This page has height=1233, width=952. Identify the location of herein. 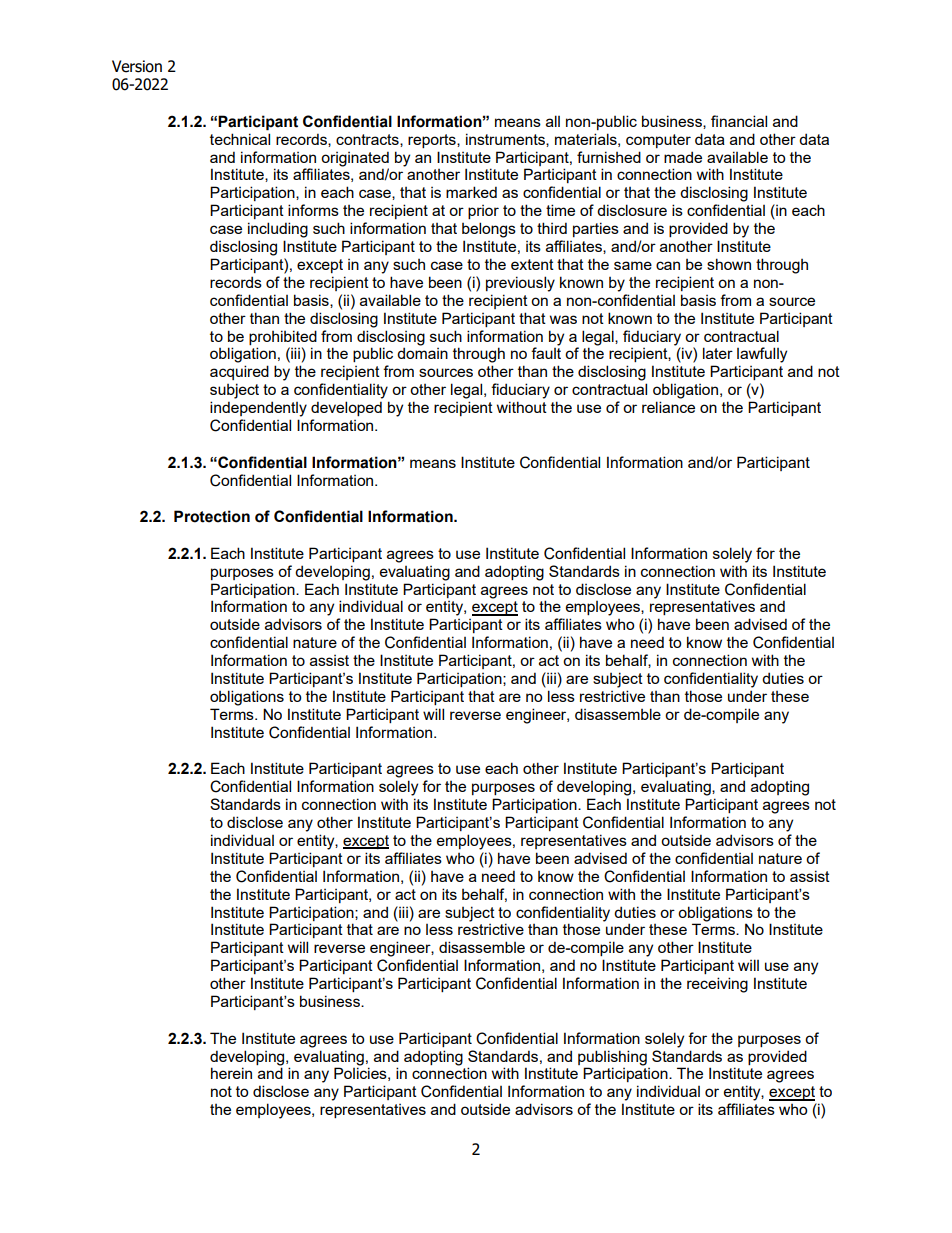
(231, 1073).
